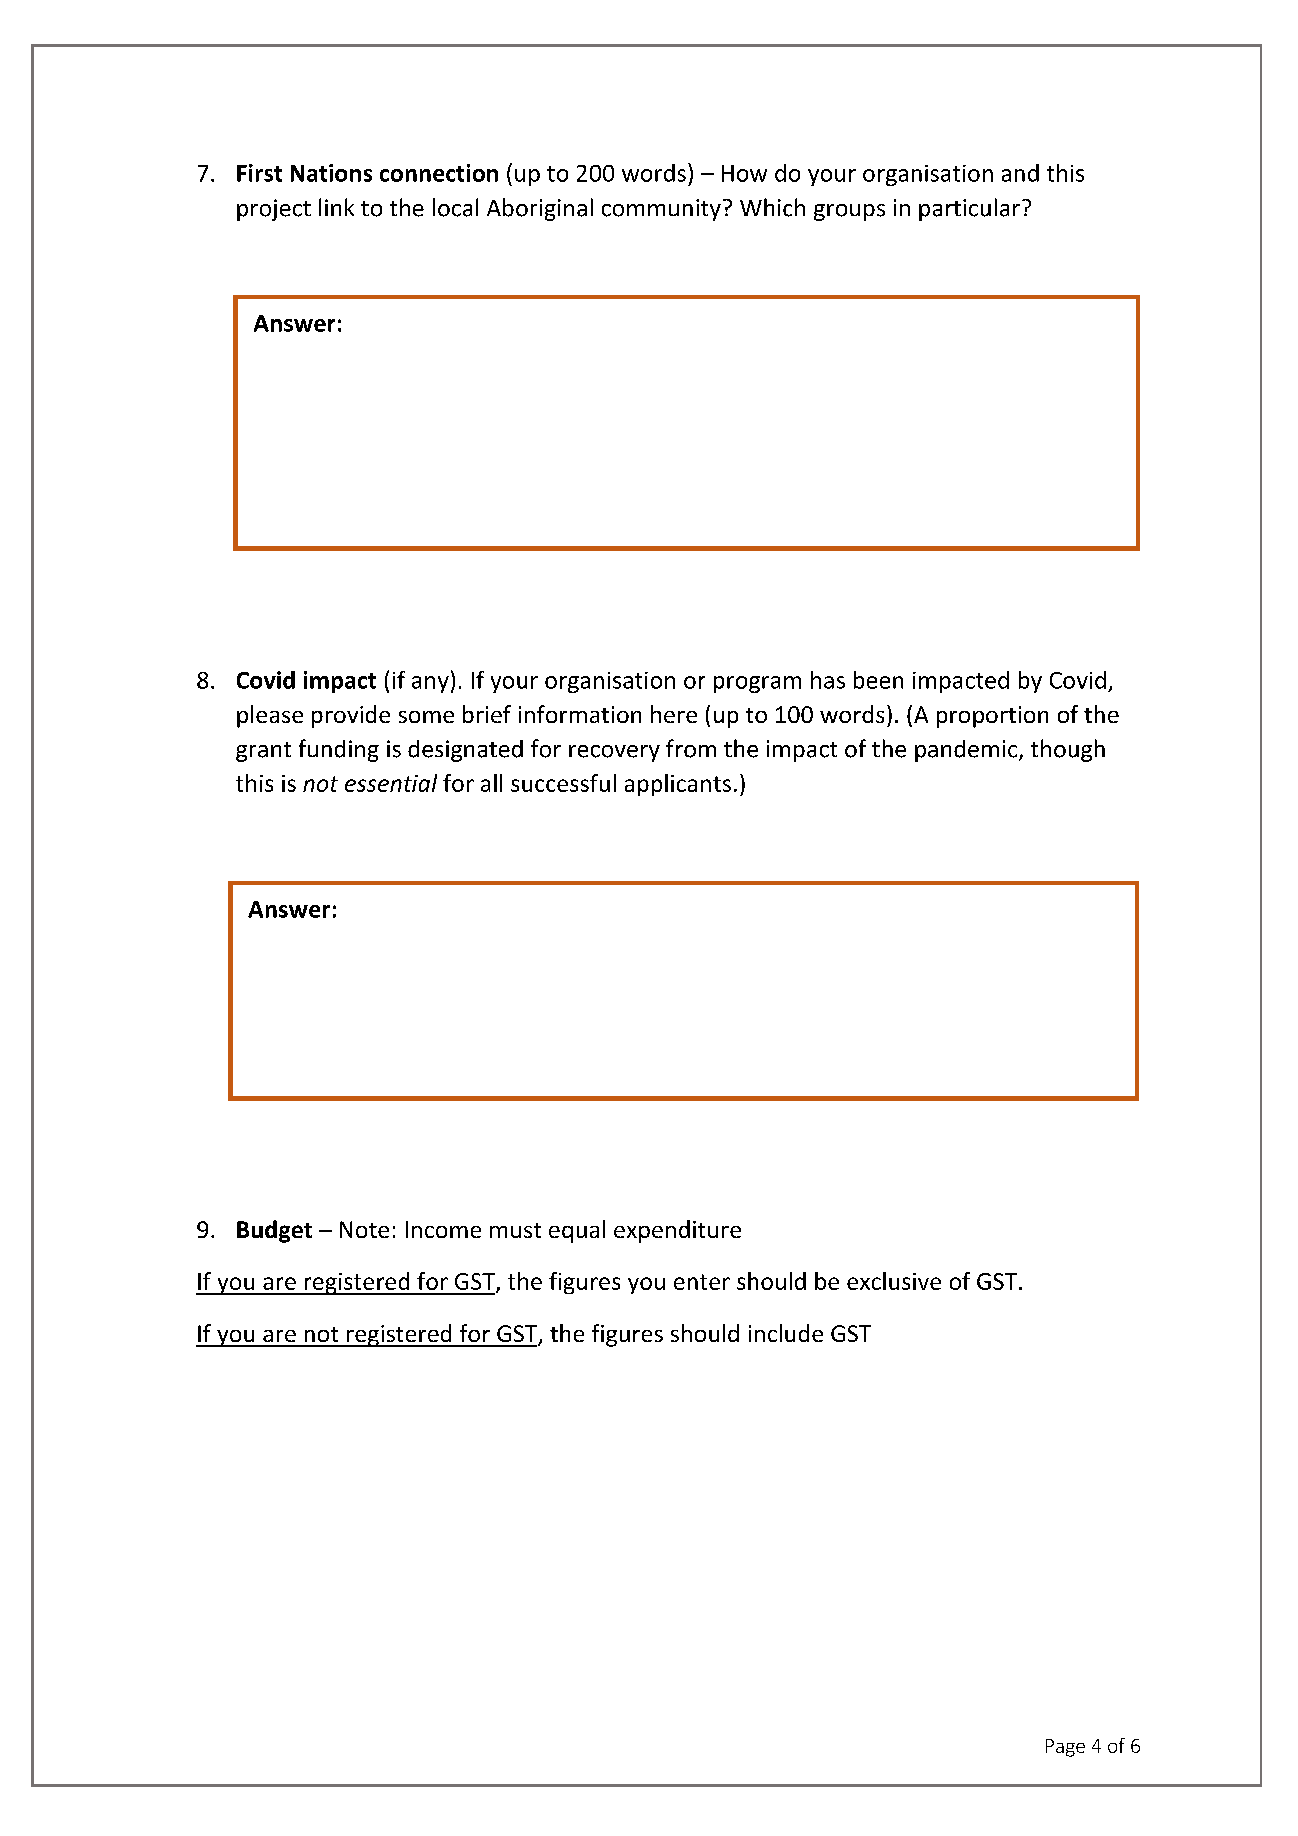  What do you see at coordinates (364, 1229) in the screenshot?
I see `Note` at bounding box center [364, 1229].
